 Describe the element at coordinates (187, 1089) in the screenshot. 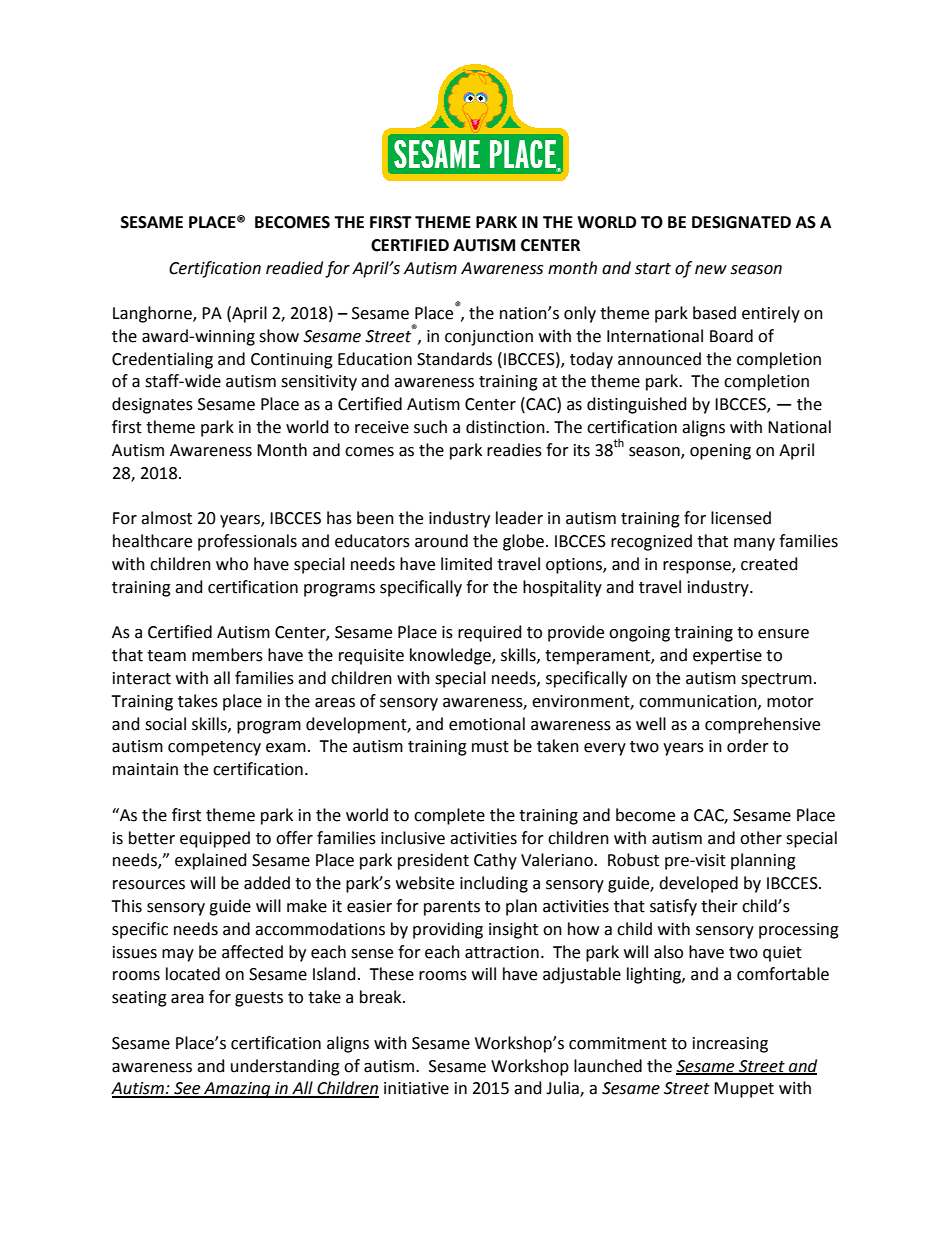

I see `See` at that location.
